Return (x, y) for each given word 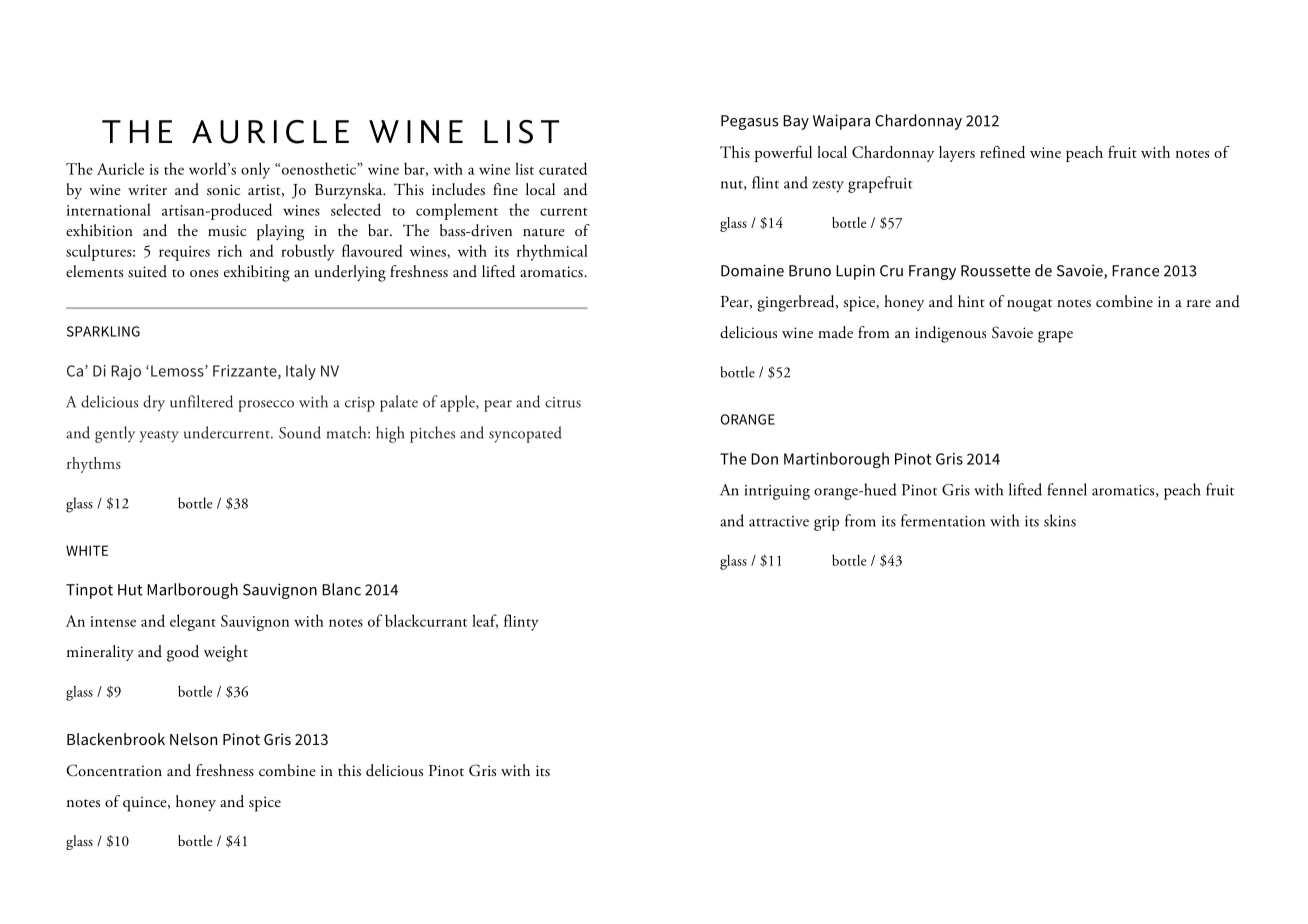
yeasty (159, 436)
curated (563, 168)
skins (1060, 520)
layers (957, 154)
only (255, 170)
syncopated (525, 434)
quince (146, 804)
